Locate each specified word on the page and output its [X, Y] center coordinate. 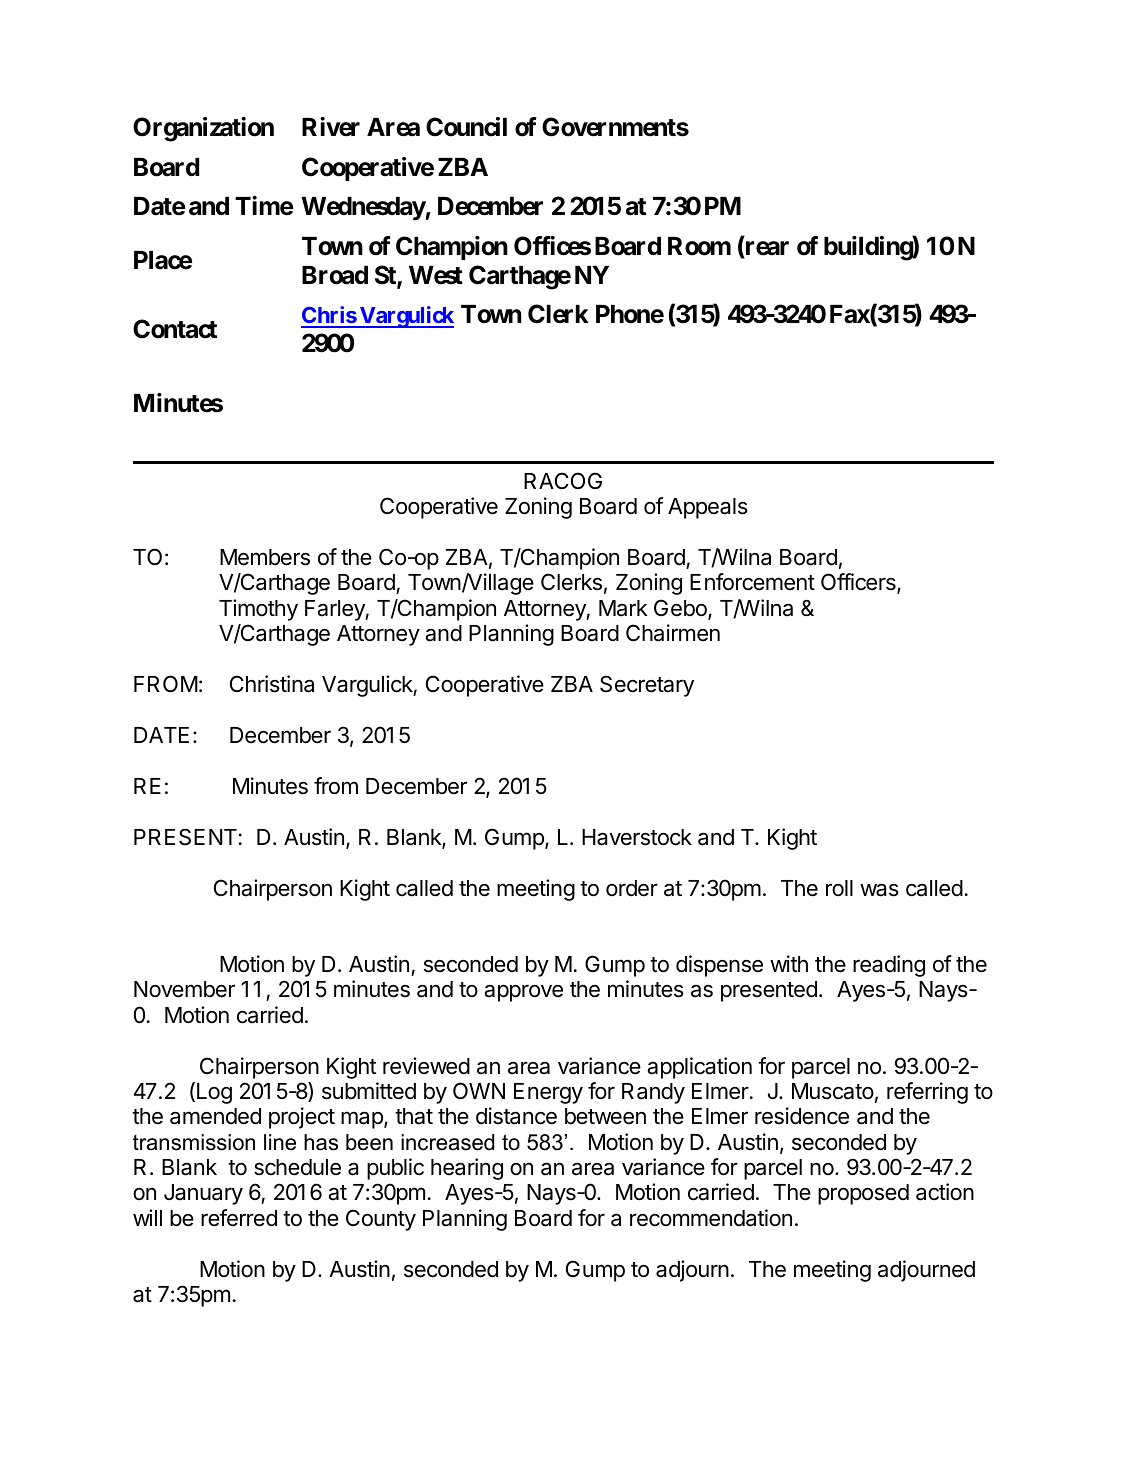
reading [889, 966]
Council [466, 127]
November [184, 989]
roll [839, 888]
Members [265, 557]
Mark [623, 608]
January [203, 1194]
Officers [859, 583]
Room [699, 246]
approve [523, 993]
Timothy [258, 610]
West [436, 275]
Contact [175, 329]
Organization [203, 129]
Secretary [647, 686]
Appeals [708, 508]
